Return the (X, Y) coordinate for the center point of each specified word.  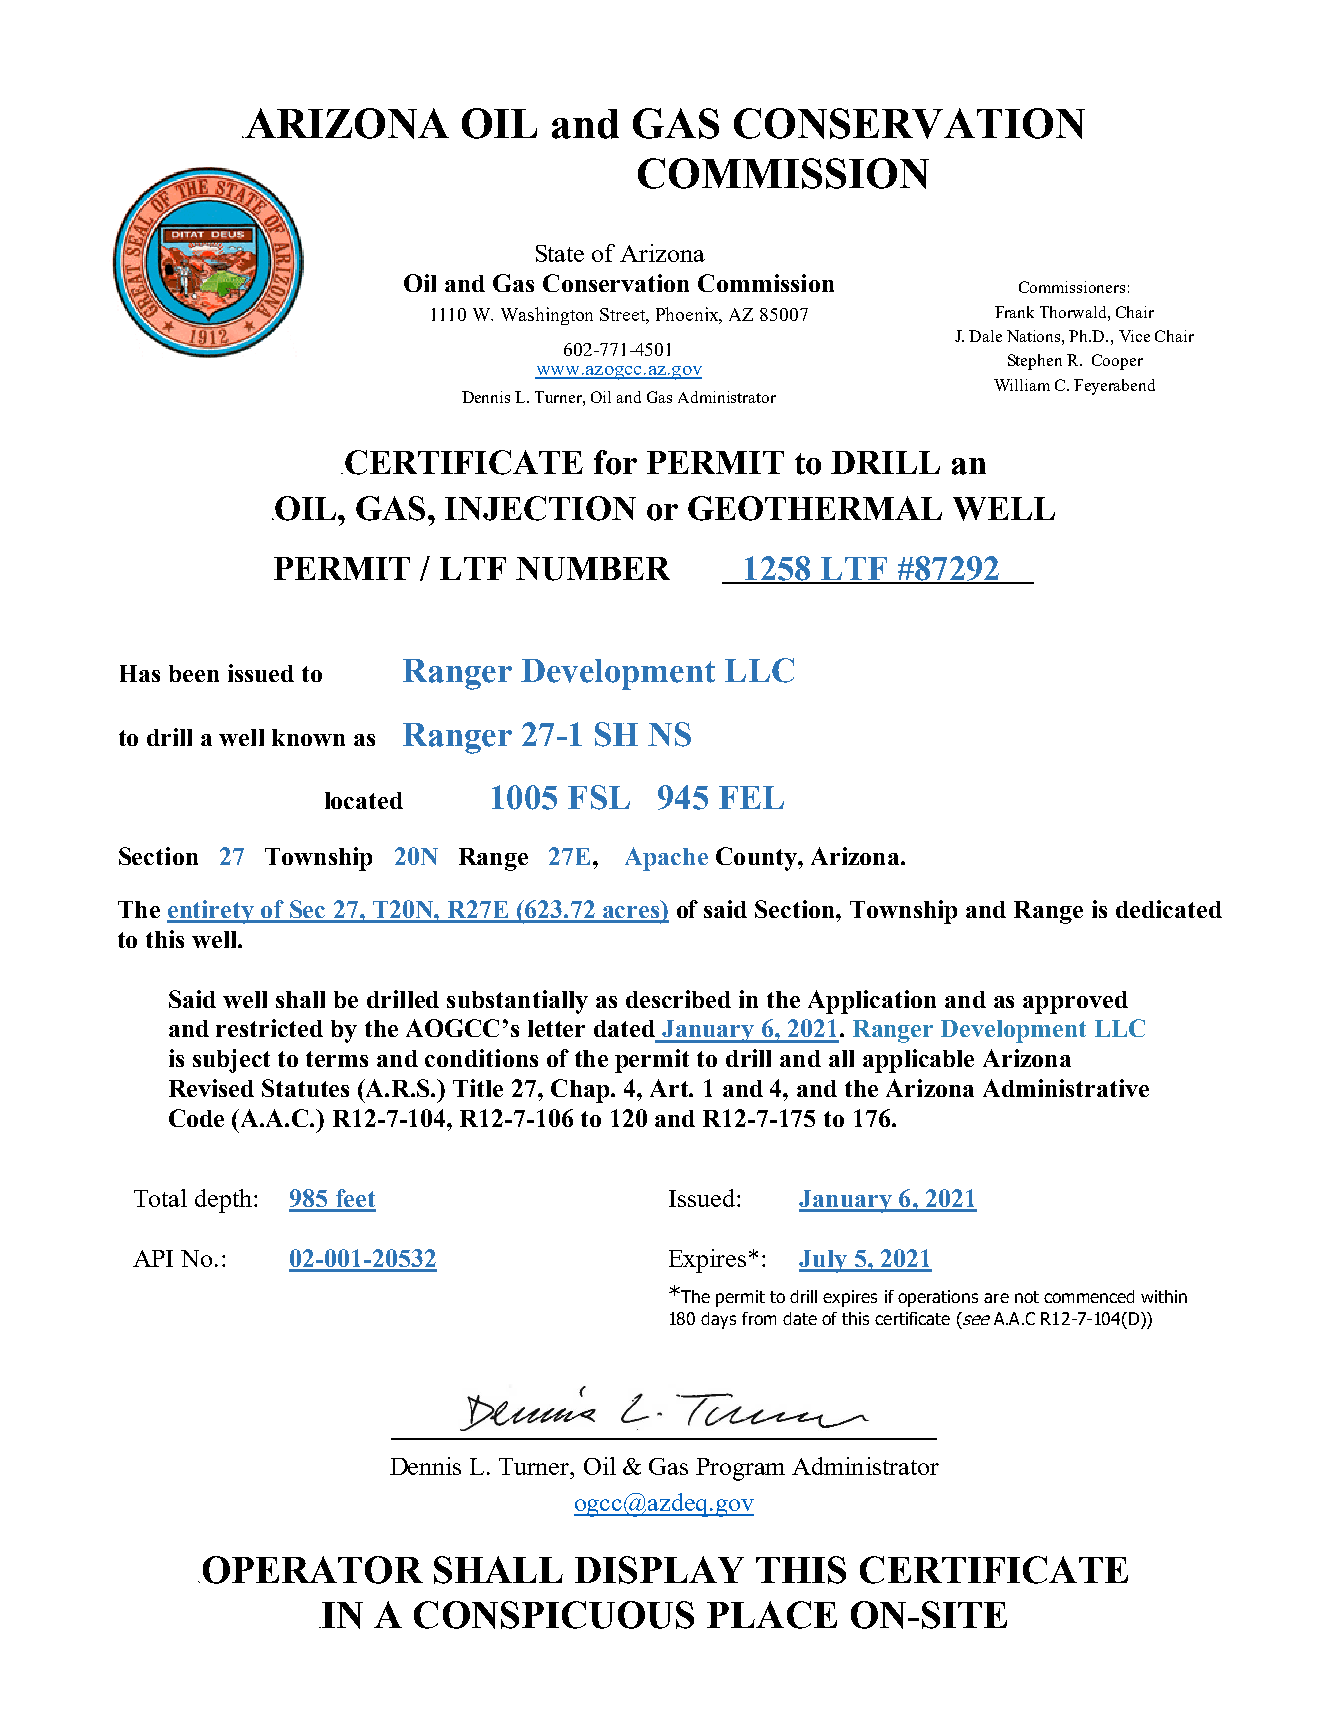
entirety (211, 912)
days (718, 1320)
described (678, 999)
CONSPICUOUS (554, 1615)
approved (1075, 1002)
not (1027, 1297)
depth (225, 1201)
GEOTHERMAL (815, 508)
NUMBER (593, 569)
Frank (1014, 312)
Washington (547, 316)
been (194, 673)
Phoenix (689, 315)
